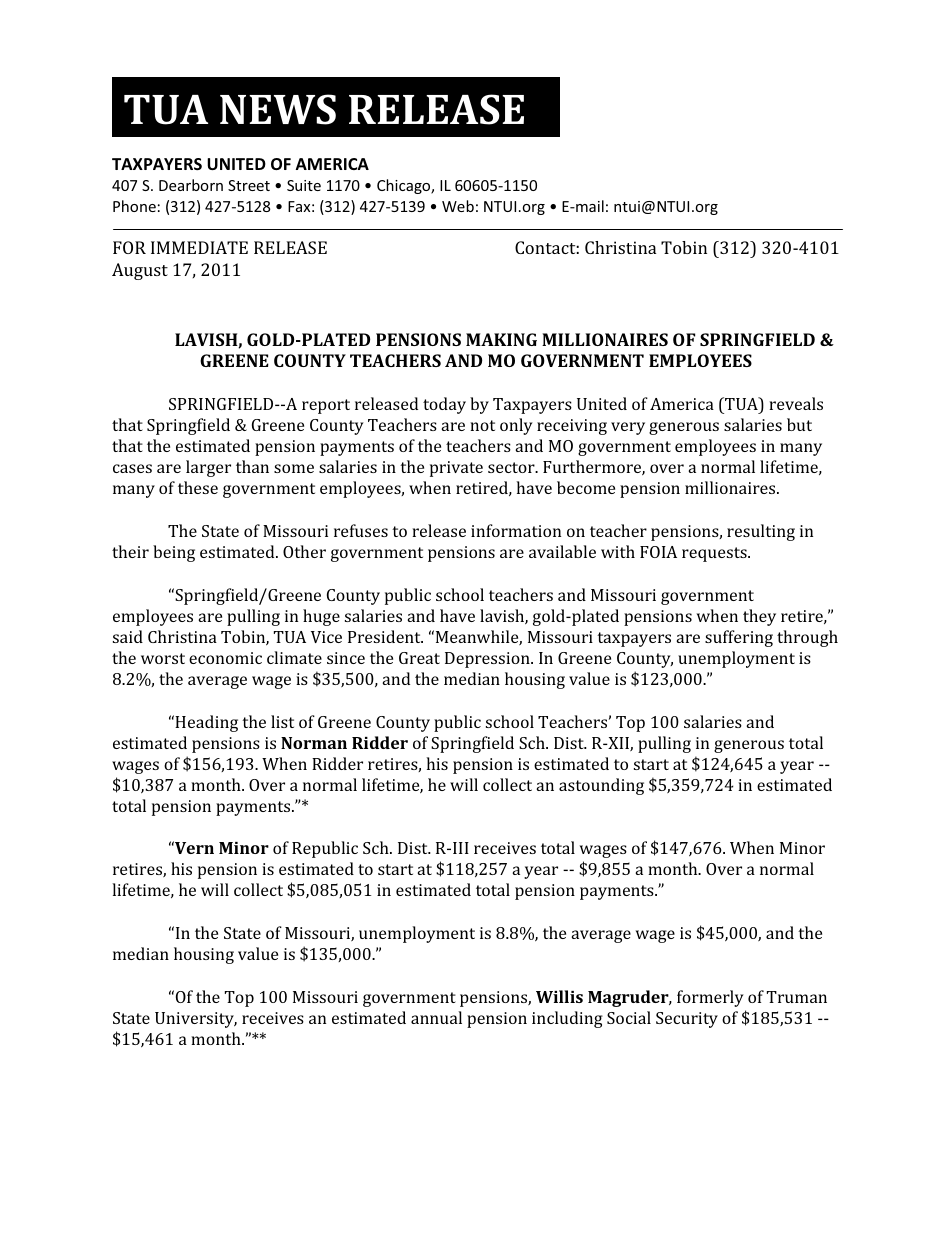 The image size is (952, 1233). What do you see at coordinates (140, 271) in the screenshot?
I see `August` at bounding box center [140, 271].
